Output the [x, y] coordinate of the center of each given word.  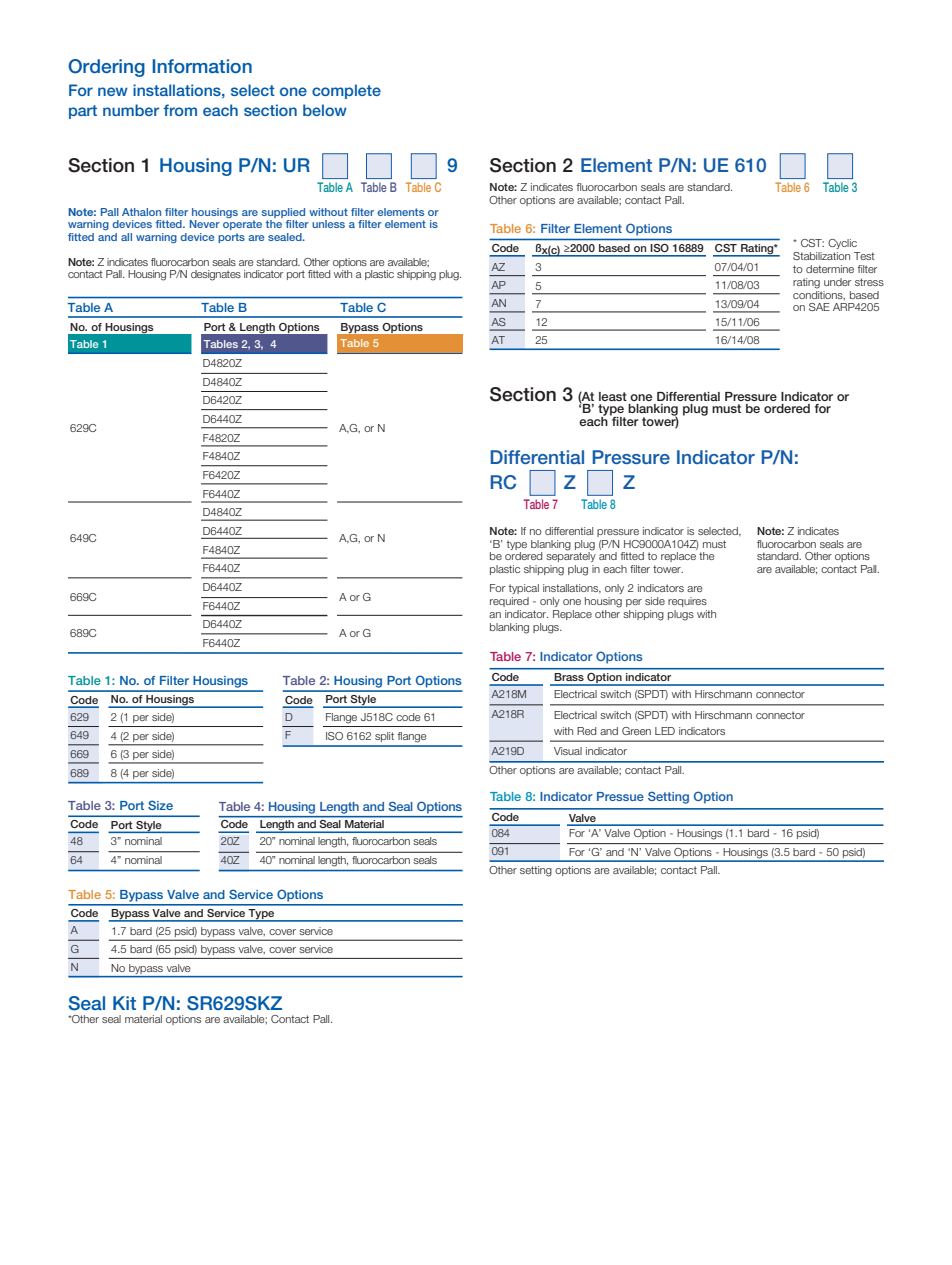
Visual [568, 751]
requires [687, 602]
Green [636, 731]
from [180, 110]
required [509, 602]
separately [571, 556]
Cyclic [842, 244]
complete [346, 91]
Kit [124, 1003]
